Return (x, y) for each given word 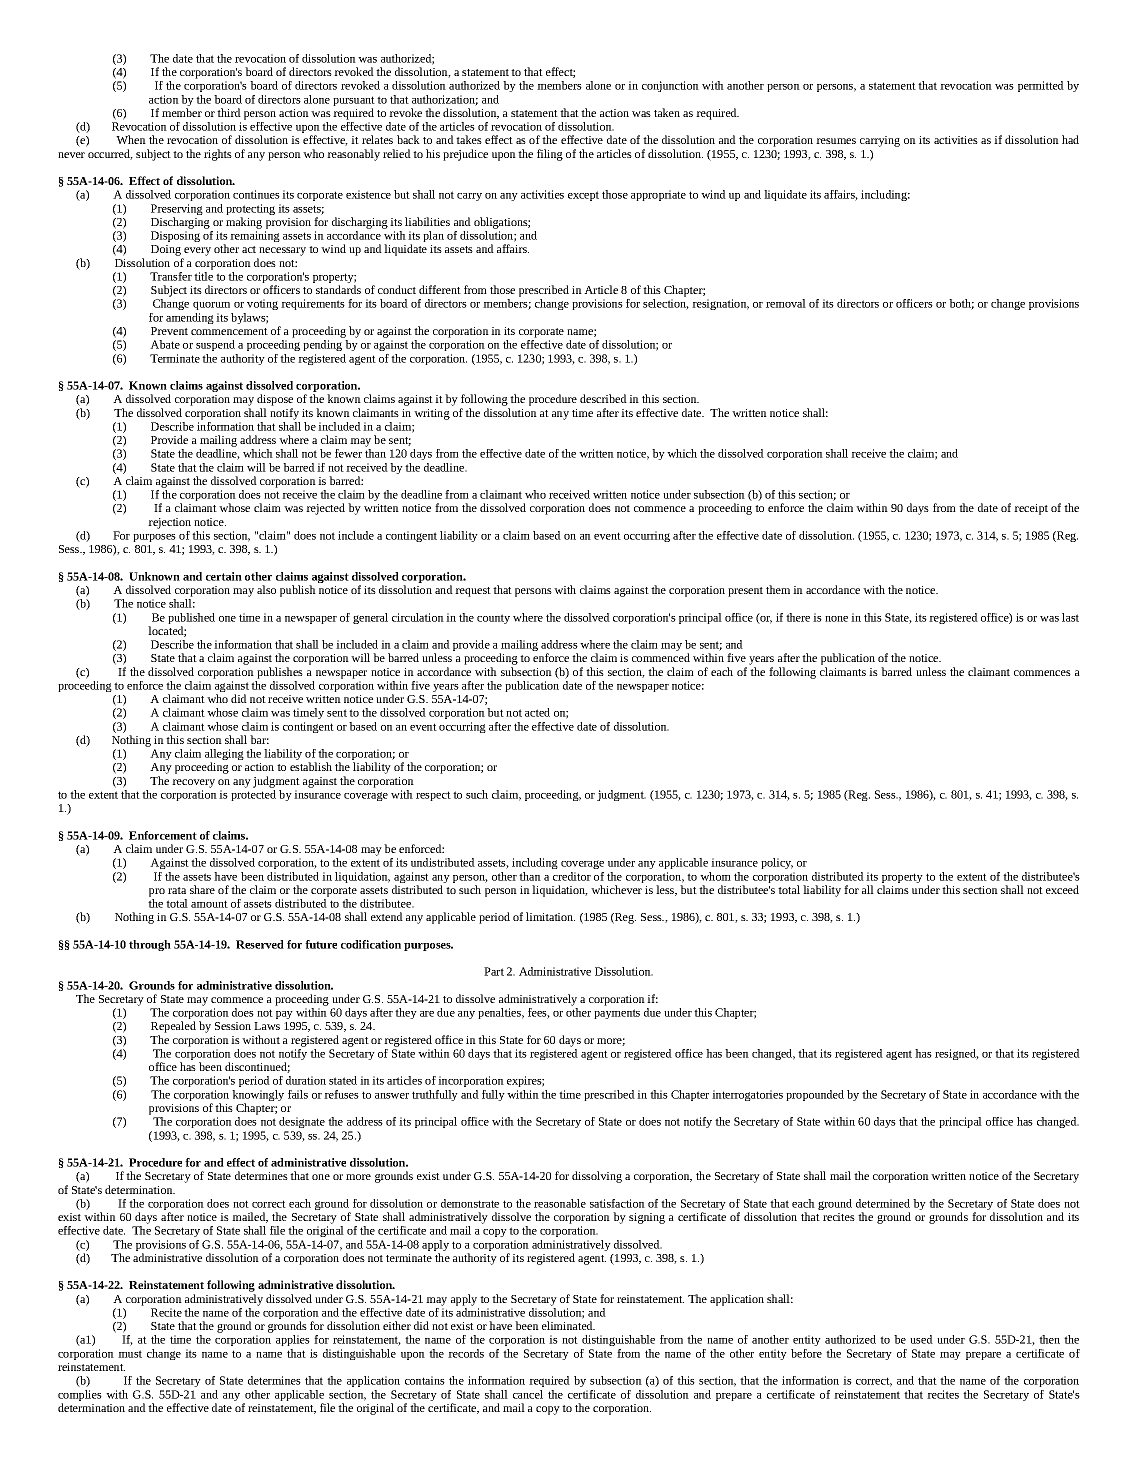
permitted (1041, 86)
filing (550, 155)
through (150, 945)
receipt (1031, 509)
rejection (169, 523)
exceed (1062, 889)
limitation (550, 916)
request (473, 592)
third (229, 112)
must (130, 1354)
